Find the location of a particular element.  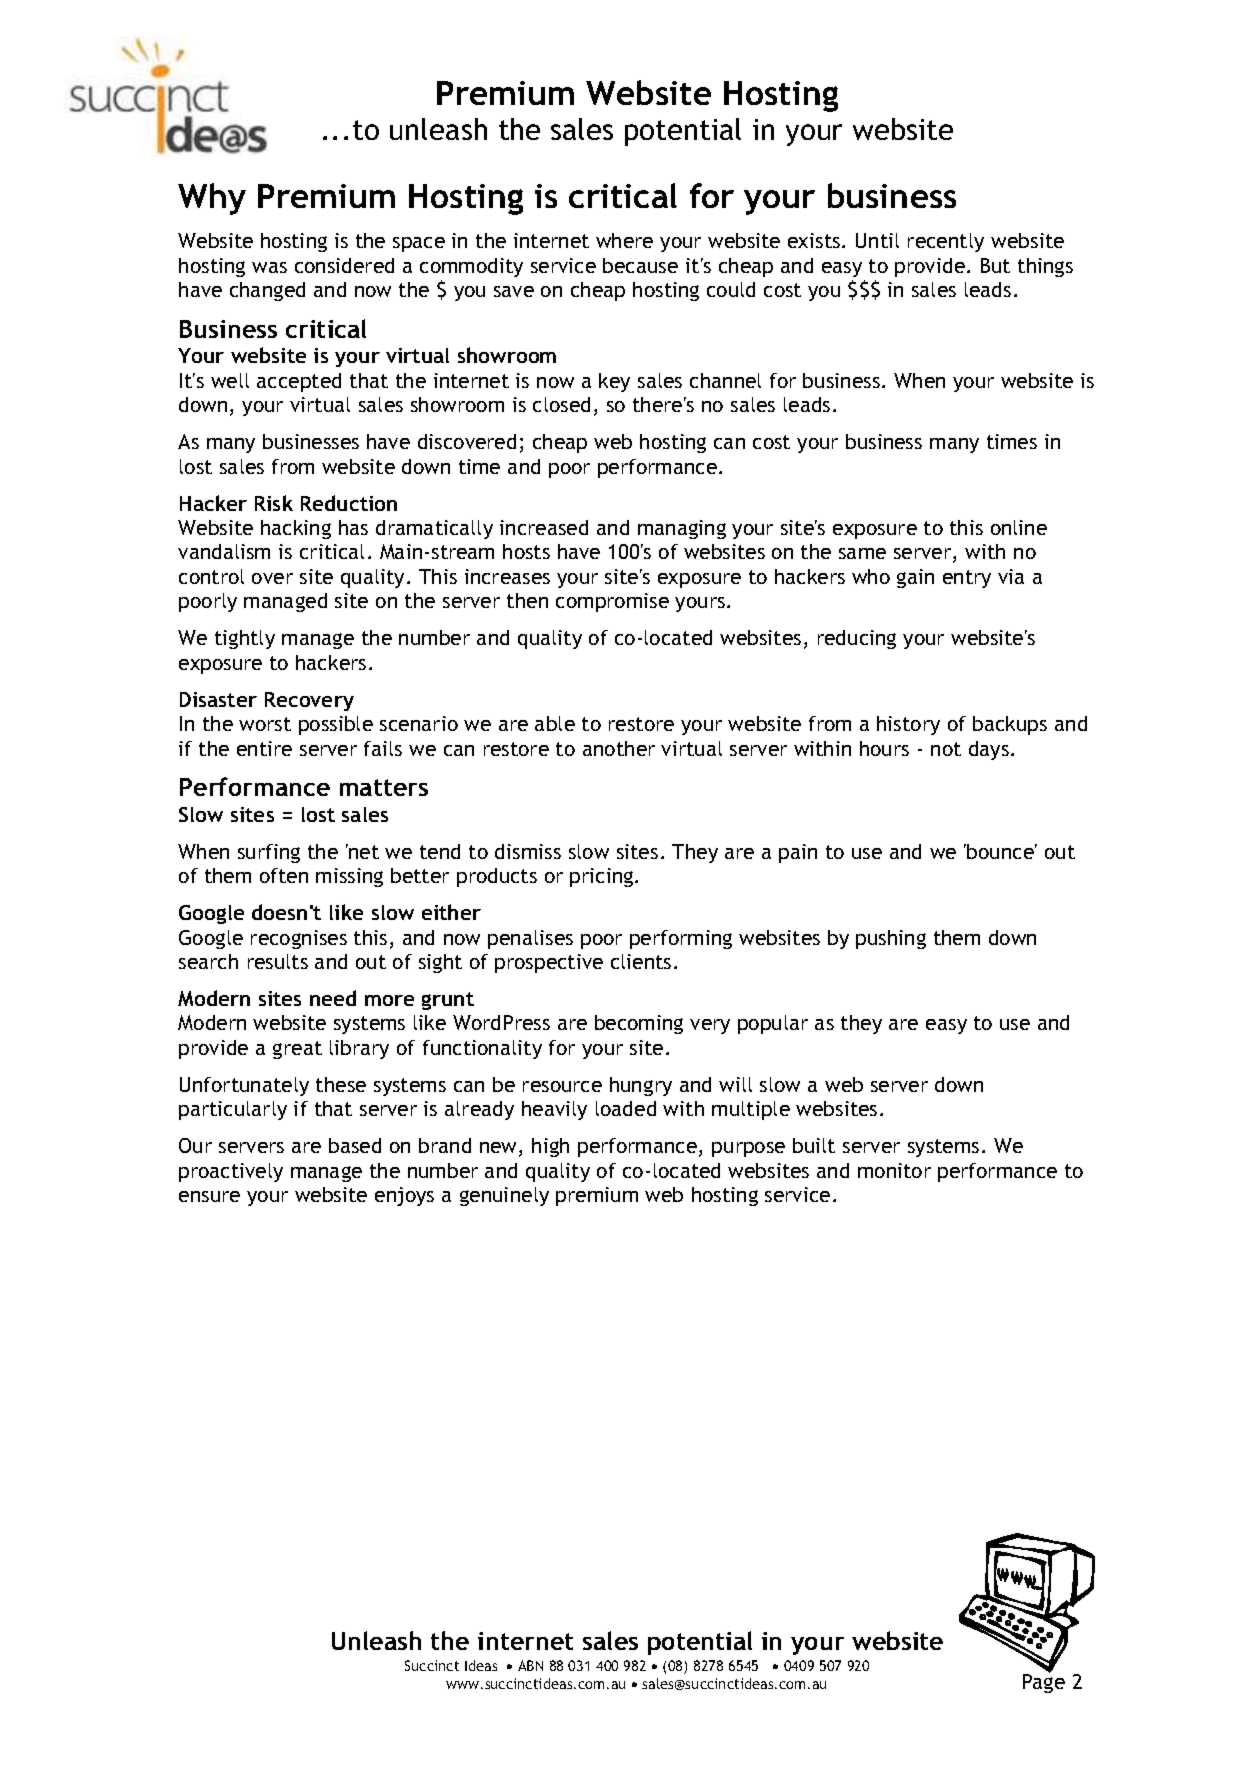

compromise is located at coordinates (612, 602).
